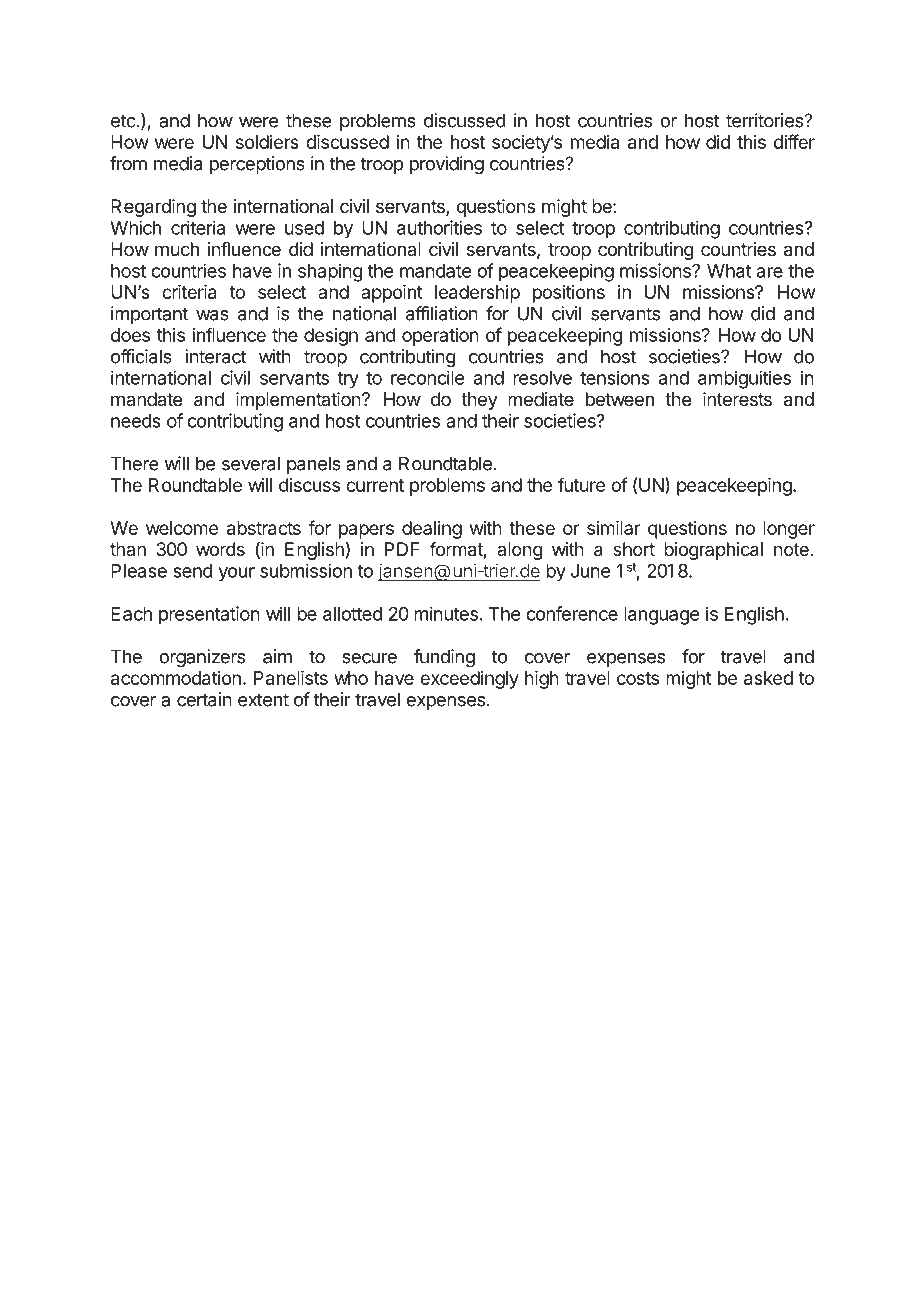 This page has width=924, height=1308. Describe the element at coordinates (447, 165) in the page. I see `providing` at that location.
